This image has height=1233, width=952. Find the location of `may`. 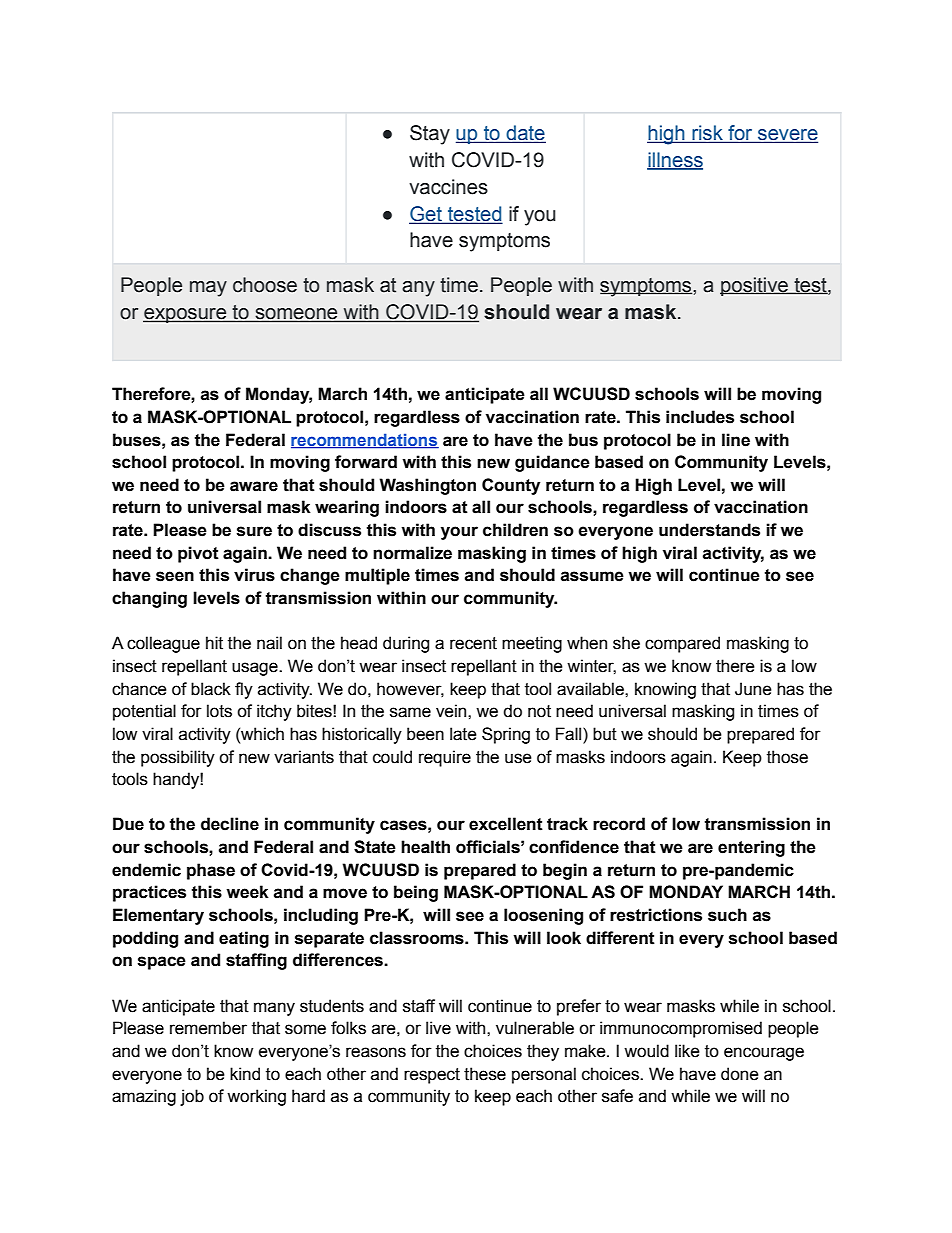

may is located at coordinates (208, 289).
